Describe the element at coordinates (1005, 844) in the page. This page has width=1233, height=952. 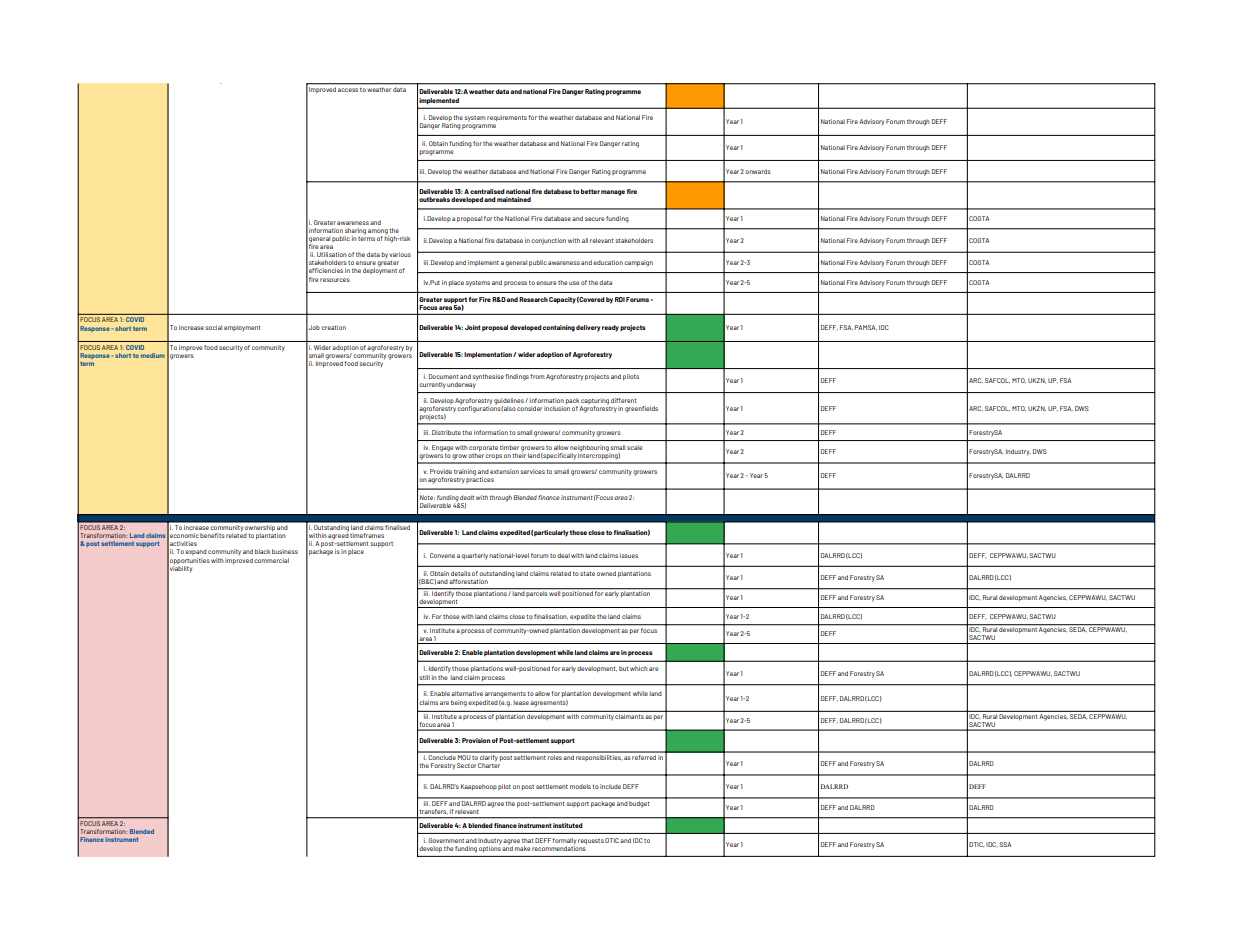
I see `SSA` at that location.
